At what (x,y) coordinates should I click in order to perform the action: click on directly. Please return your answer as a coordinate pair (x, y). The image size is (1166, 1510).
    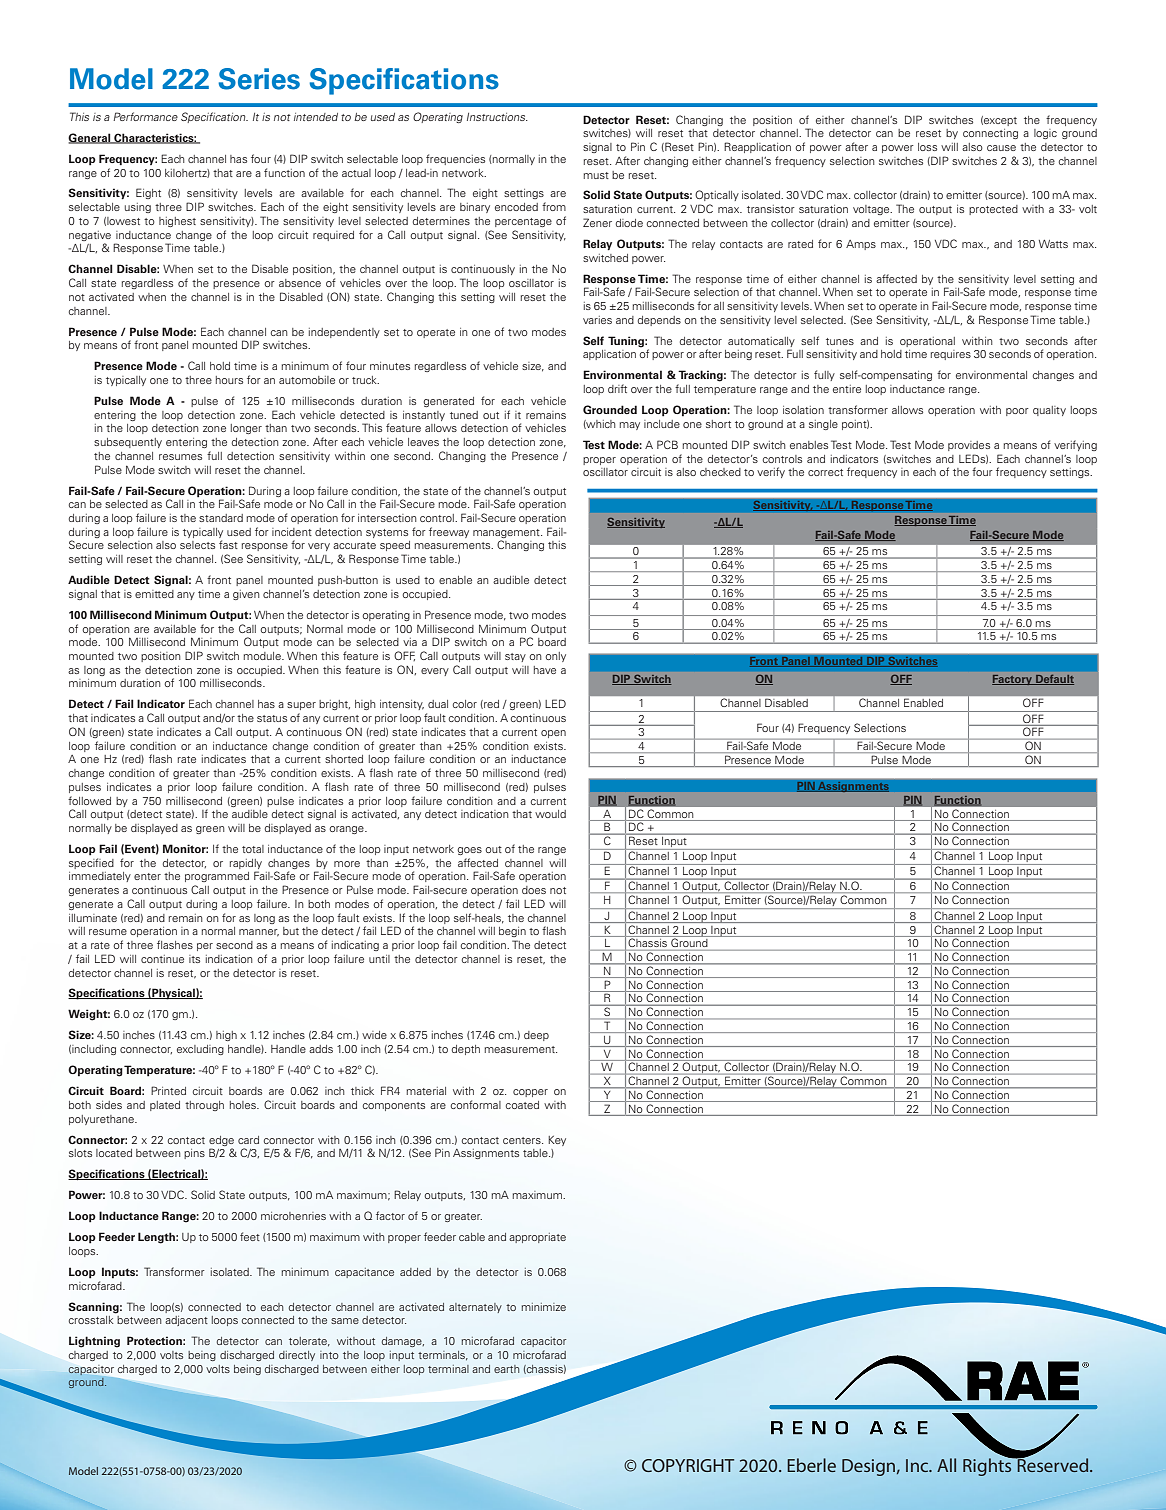
    Looking at the image, I should click on (297, 1356).
